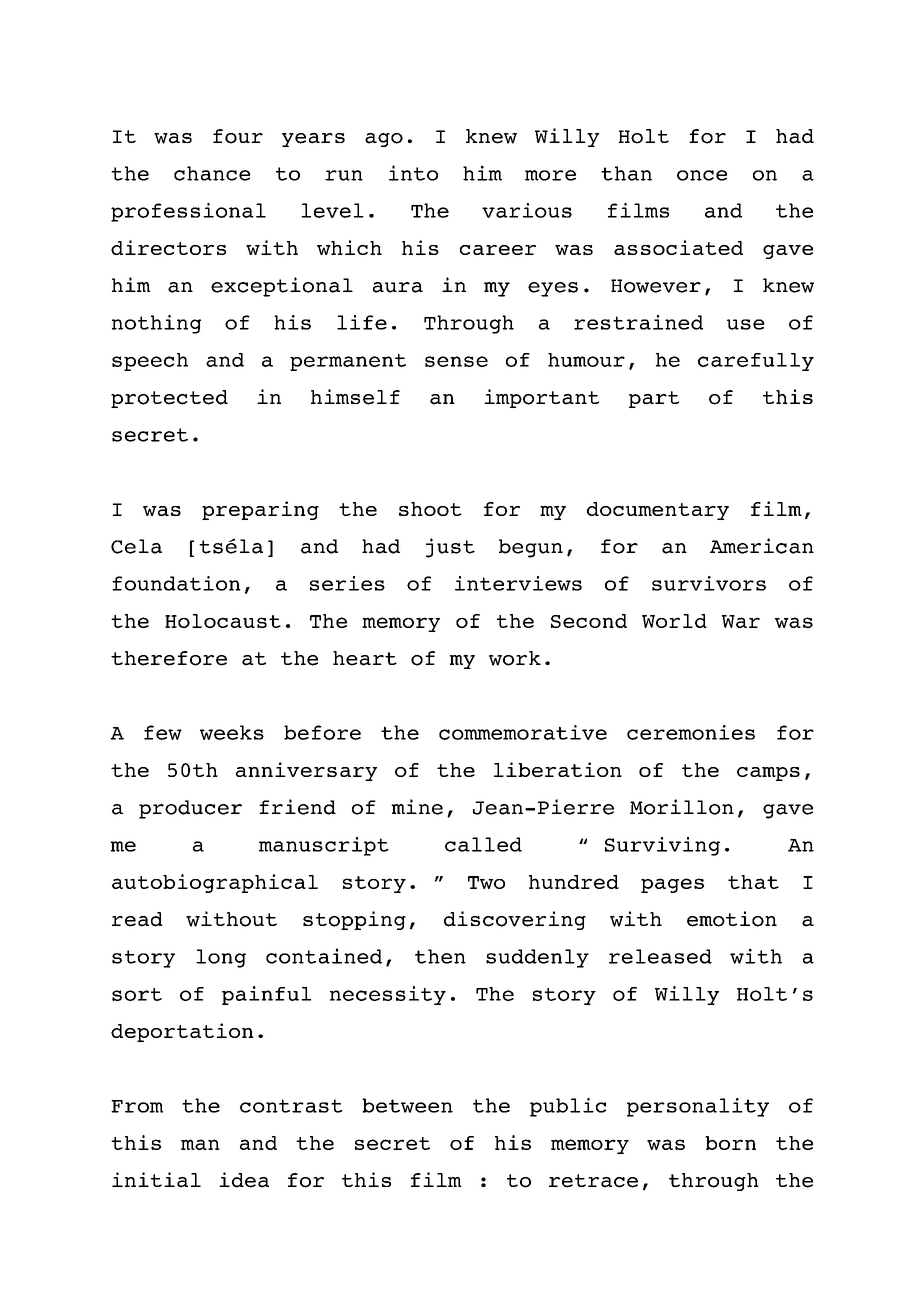 The height and width of the document is (1308, 924). Describe the element at coordinates (702, 175) in the document. I see `once` at that location.
